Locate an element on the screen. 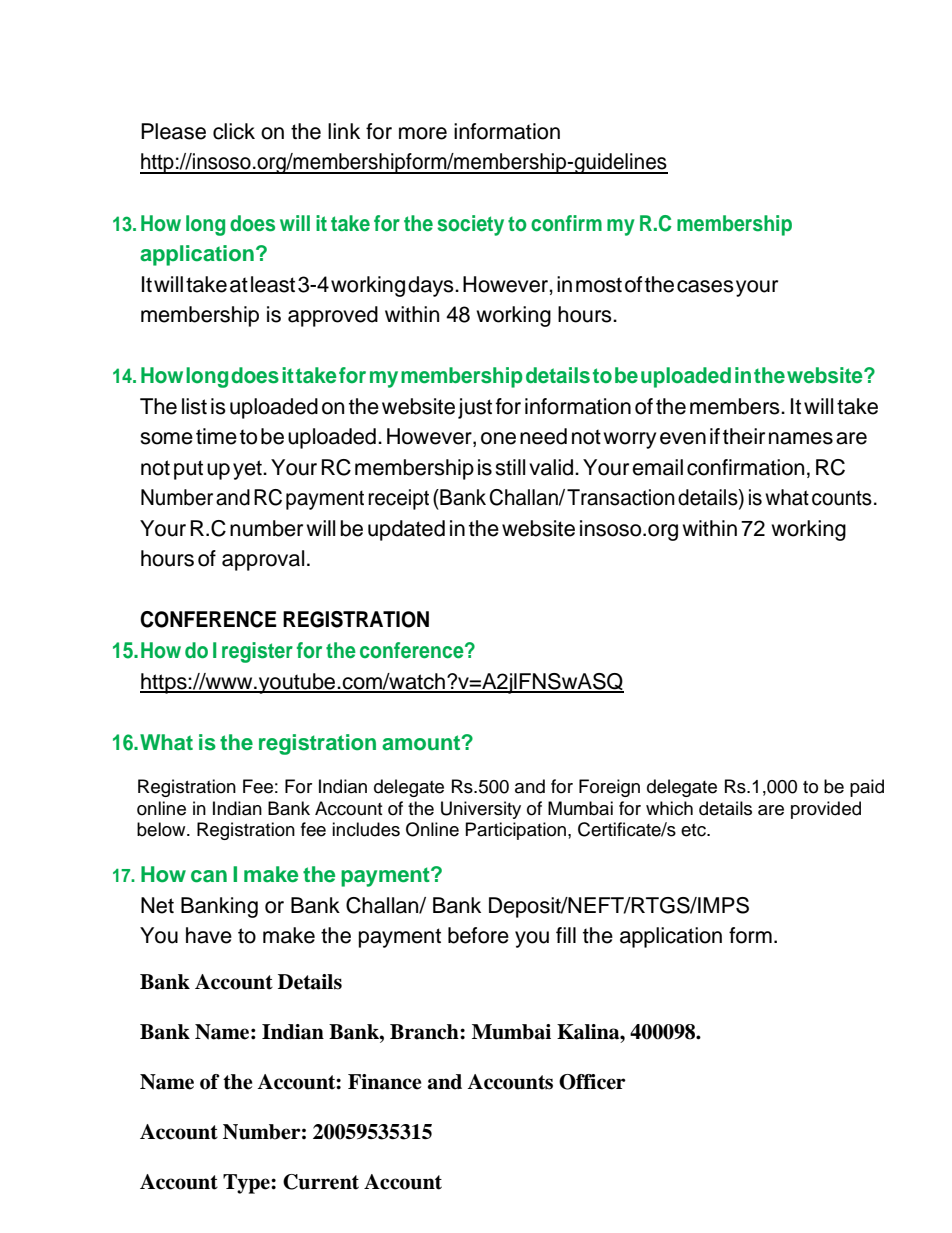  Type is located at coordinates (247, 1184).
